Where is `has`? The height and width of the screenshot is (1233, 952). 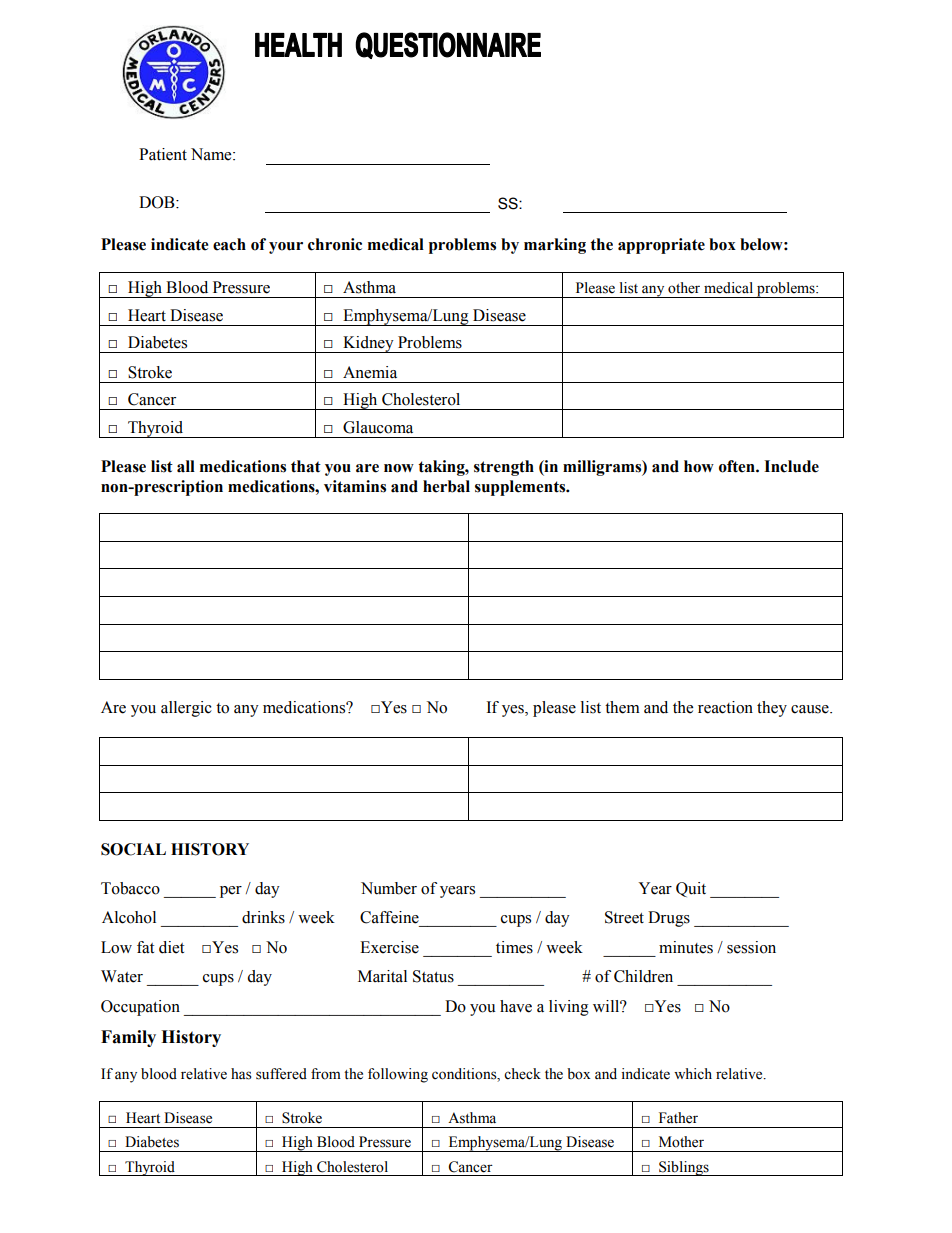
has is located at coordinates (241, 1074).
